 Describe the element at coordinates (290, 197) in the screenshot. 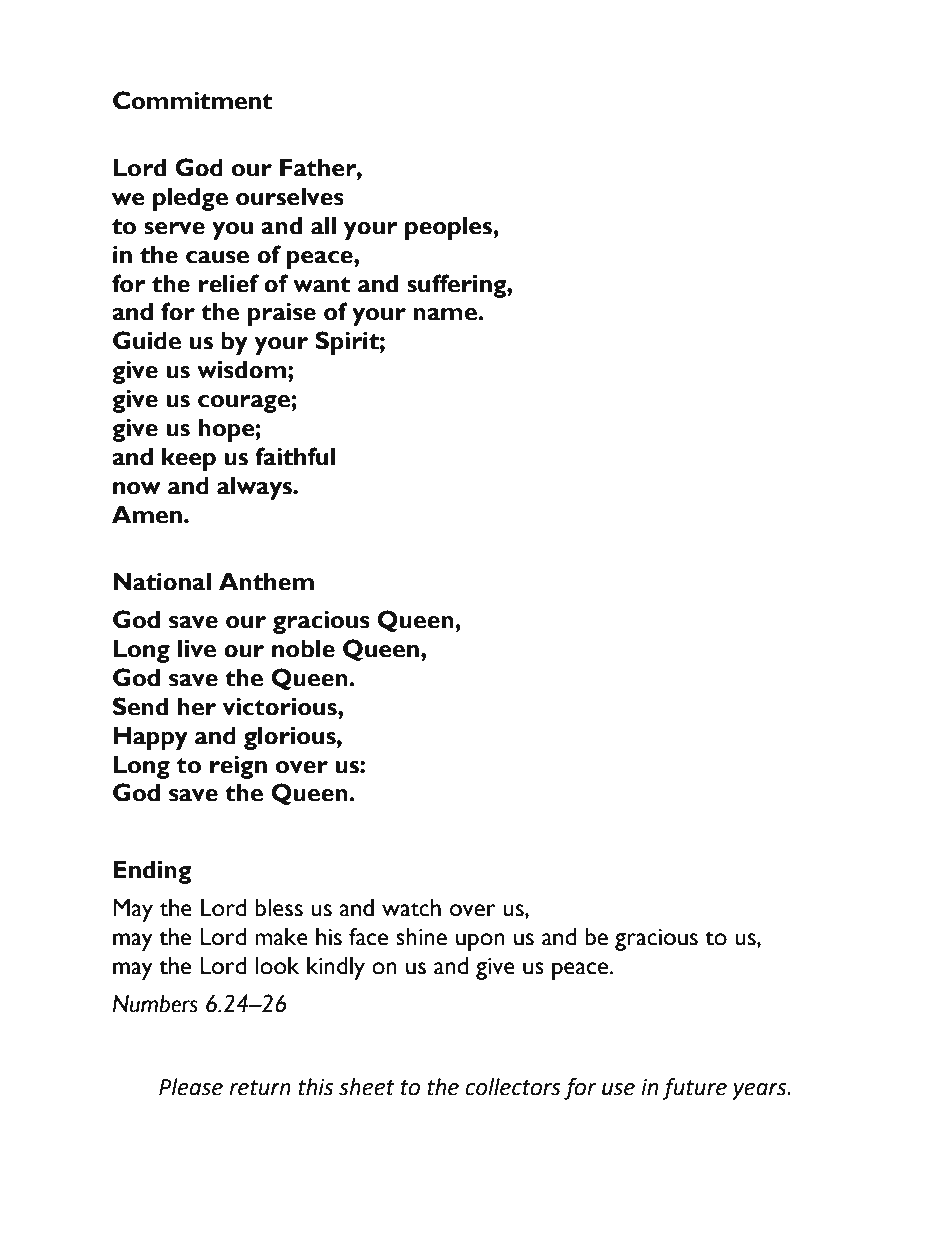

I see `ourselves` at that location.
